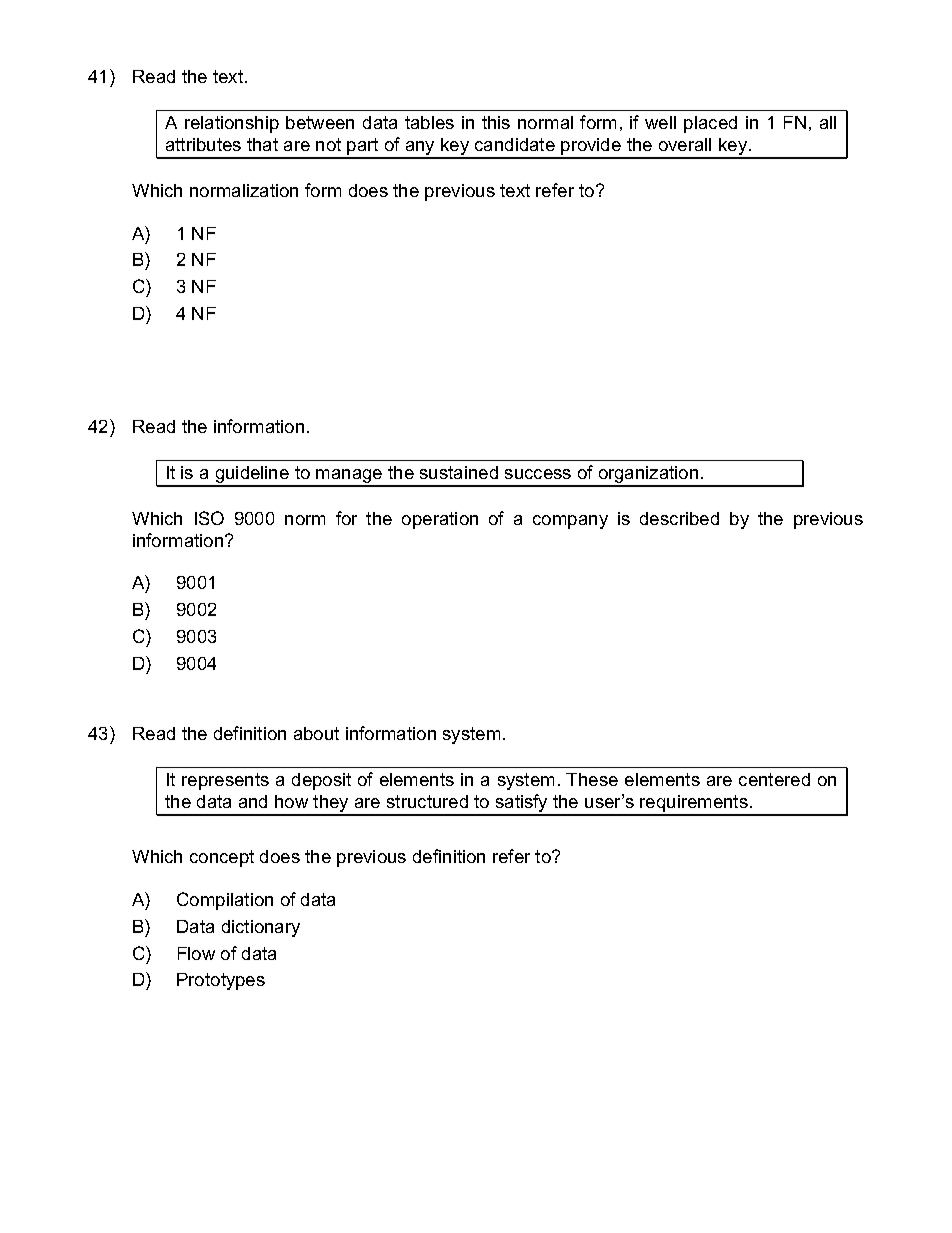 This screenshot has width=952, height=1233. What do you see at coordinates (262, 144) in the screenshot?
I see `that` at bounding box center [262, 144].
